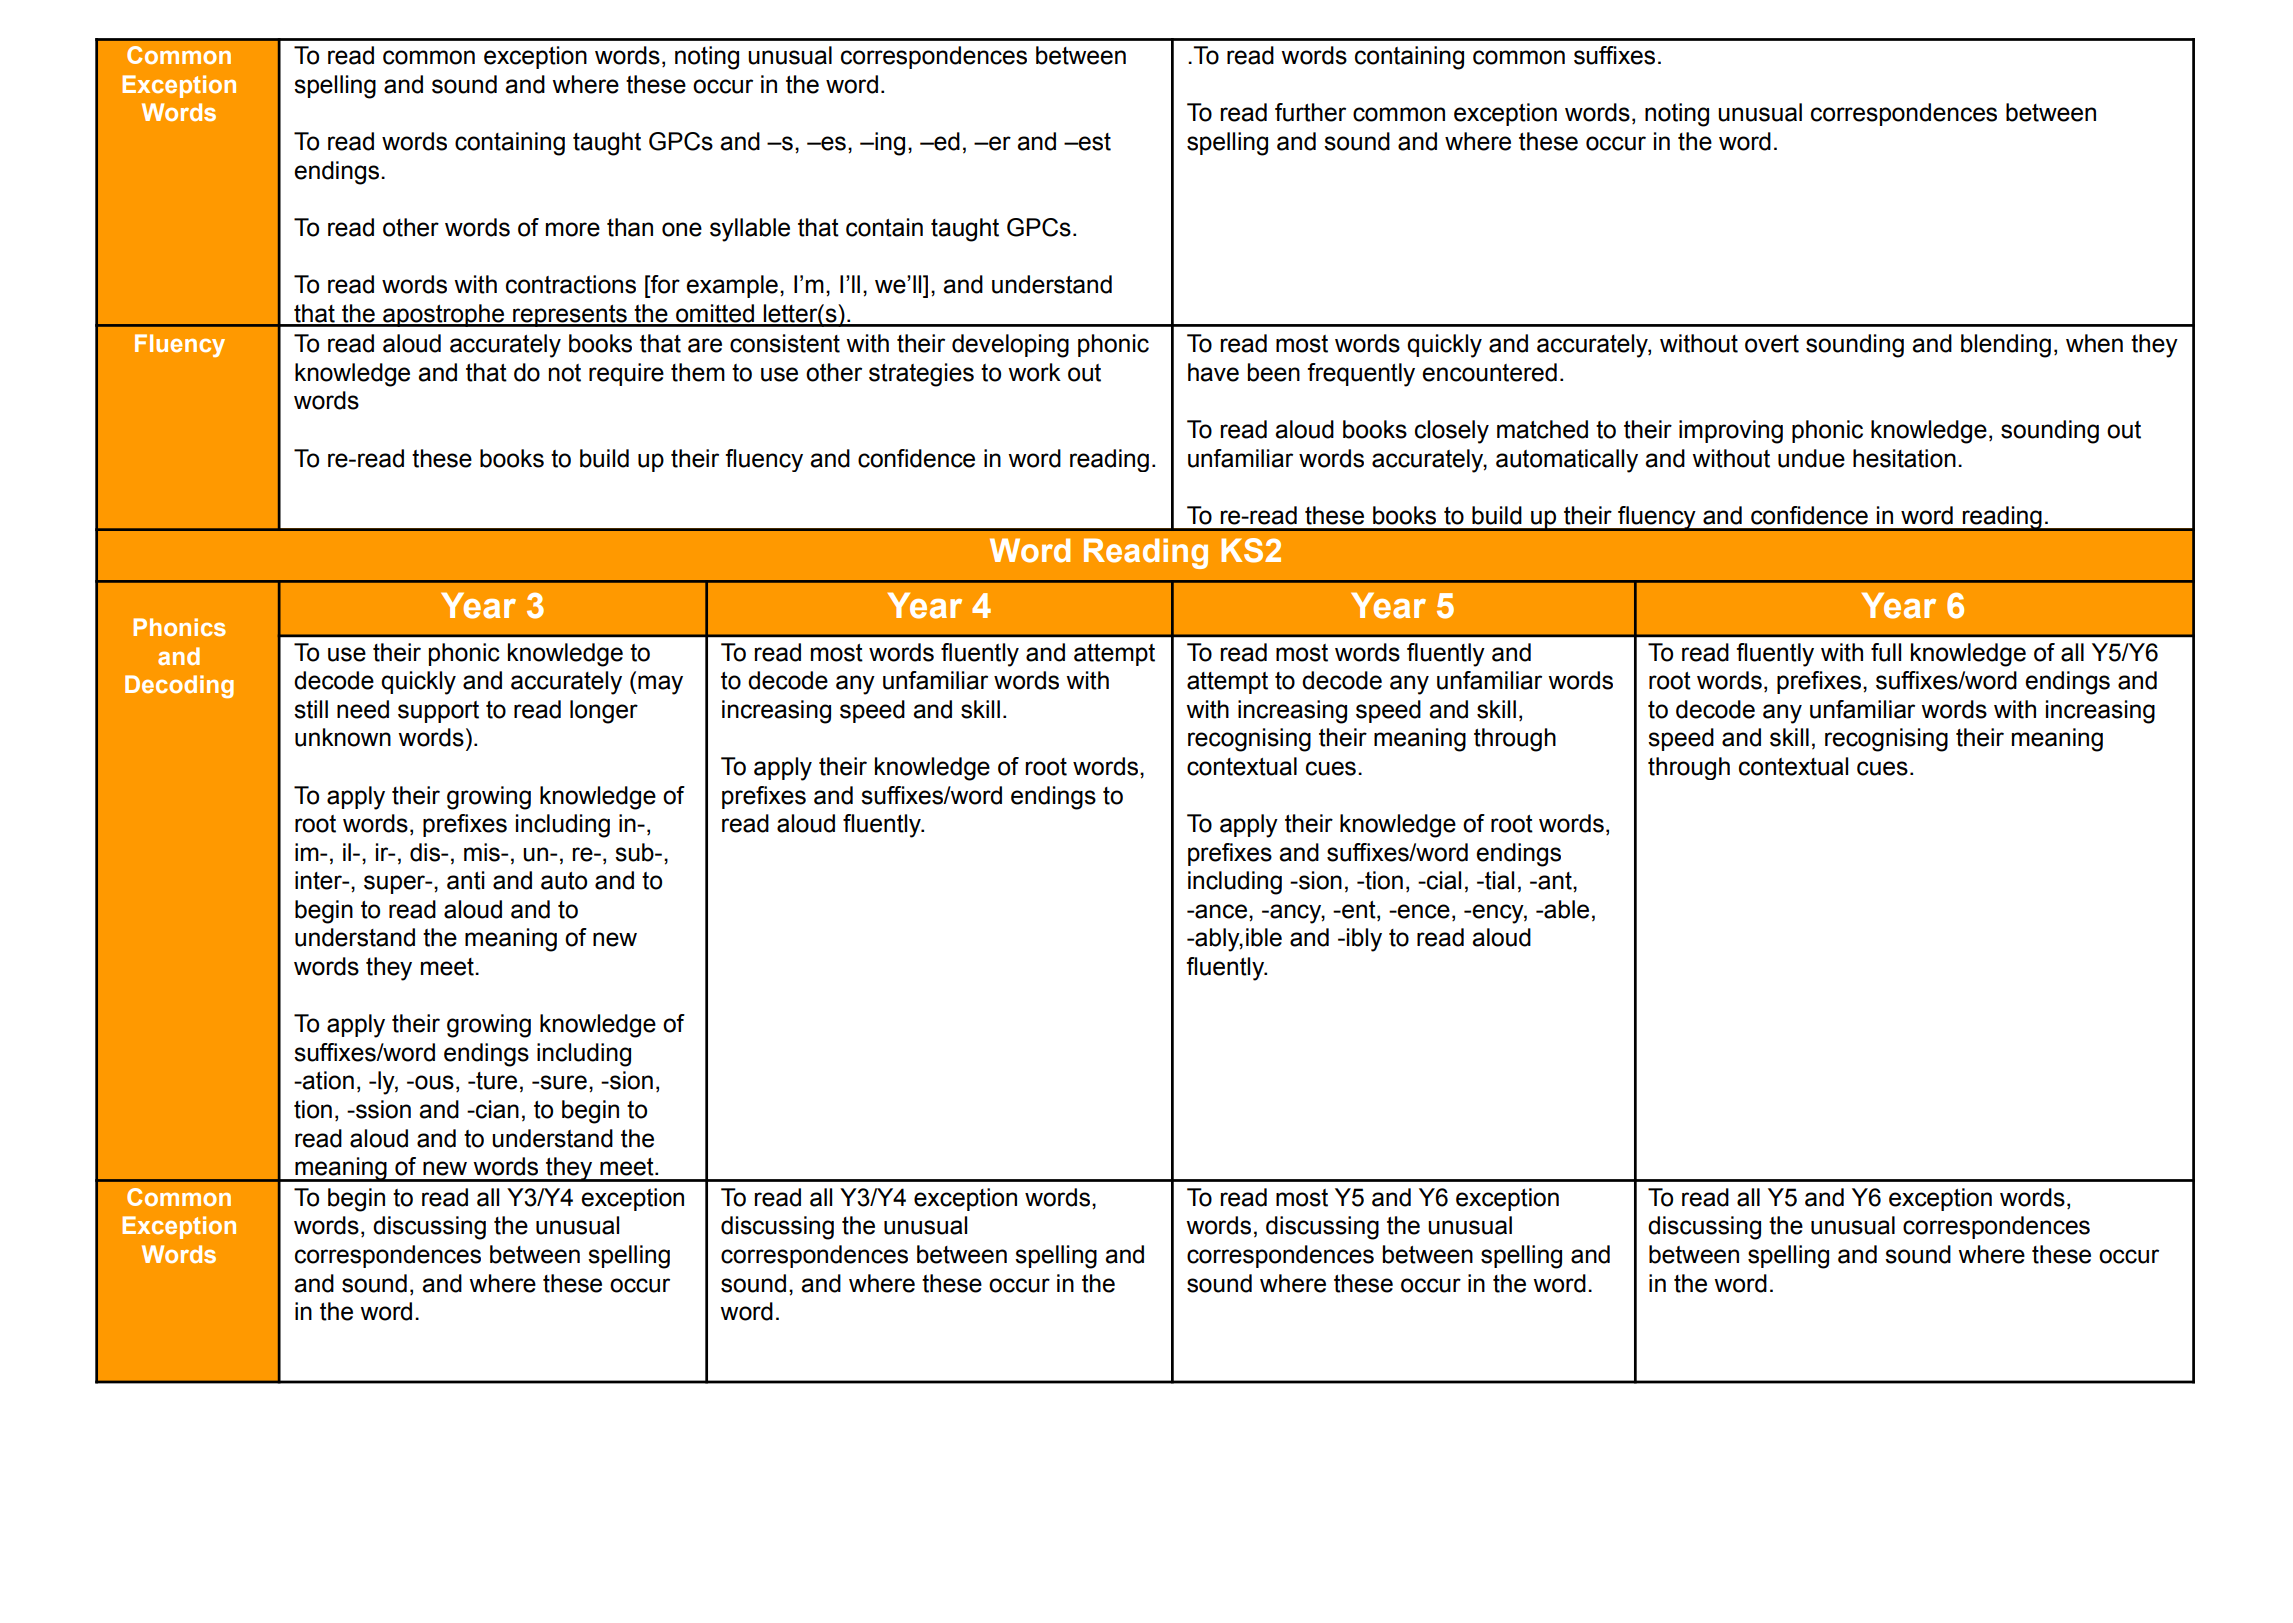  Describe the element at coordinates (660, 685) in the screenshot. I see `may` at that location.
